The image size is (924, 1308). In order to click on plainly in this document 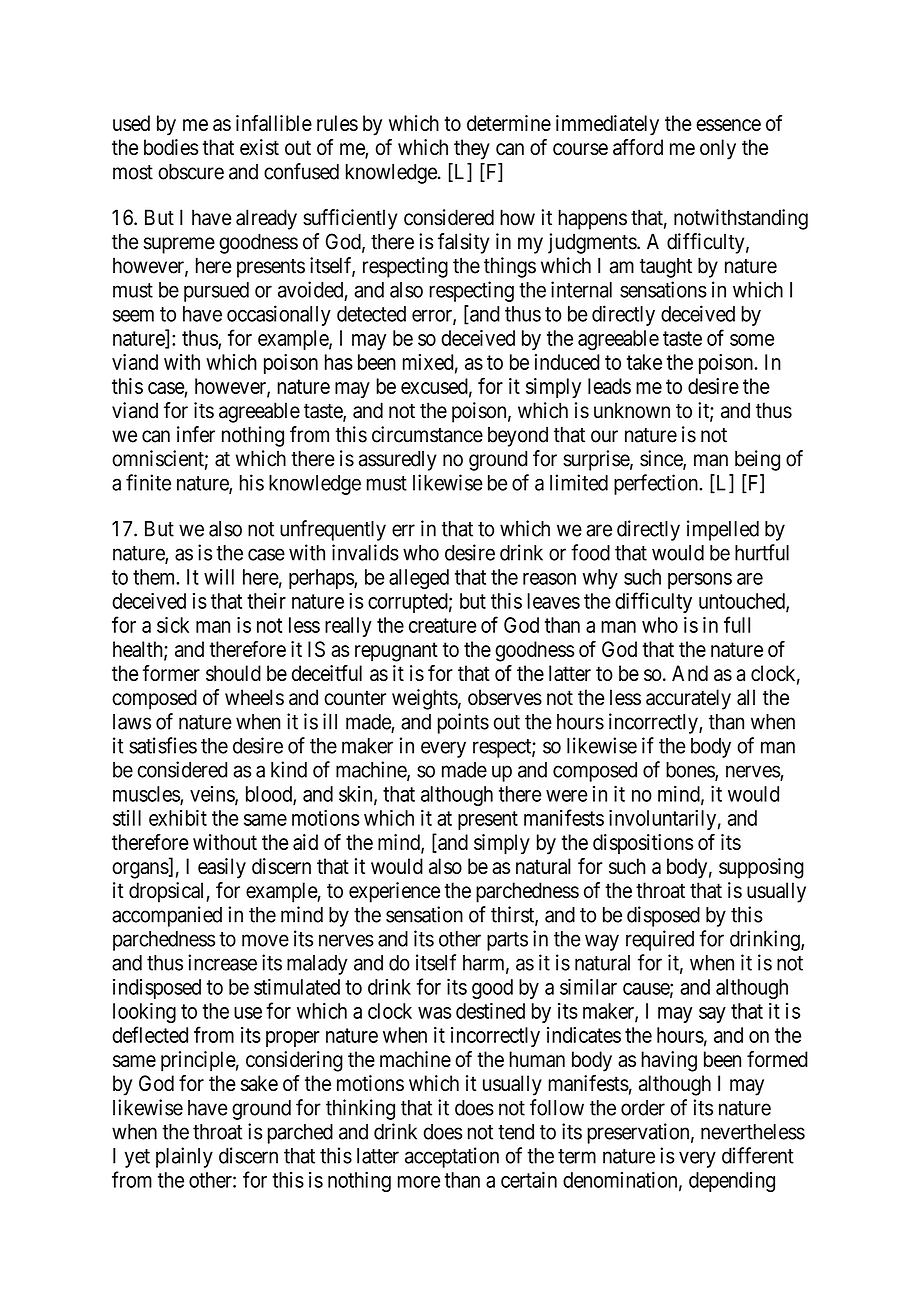, I will do `click(184, 1157)`.
